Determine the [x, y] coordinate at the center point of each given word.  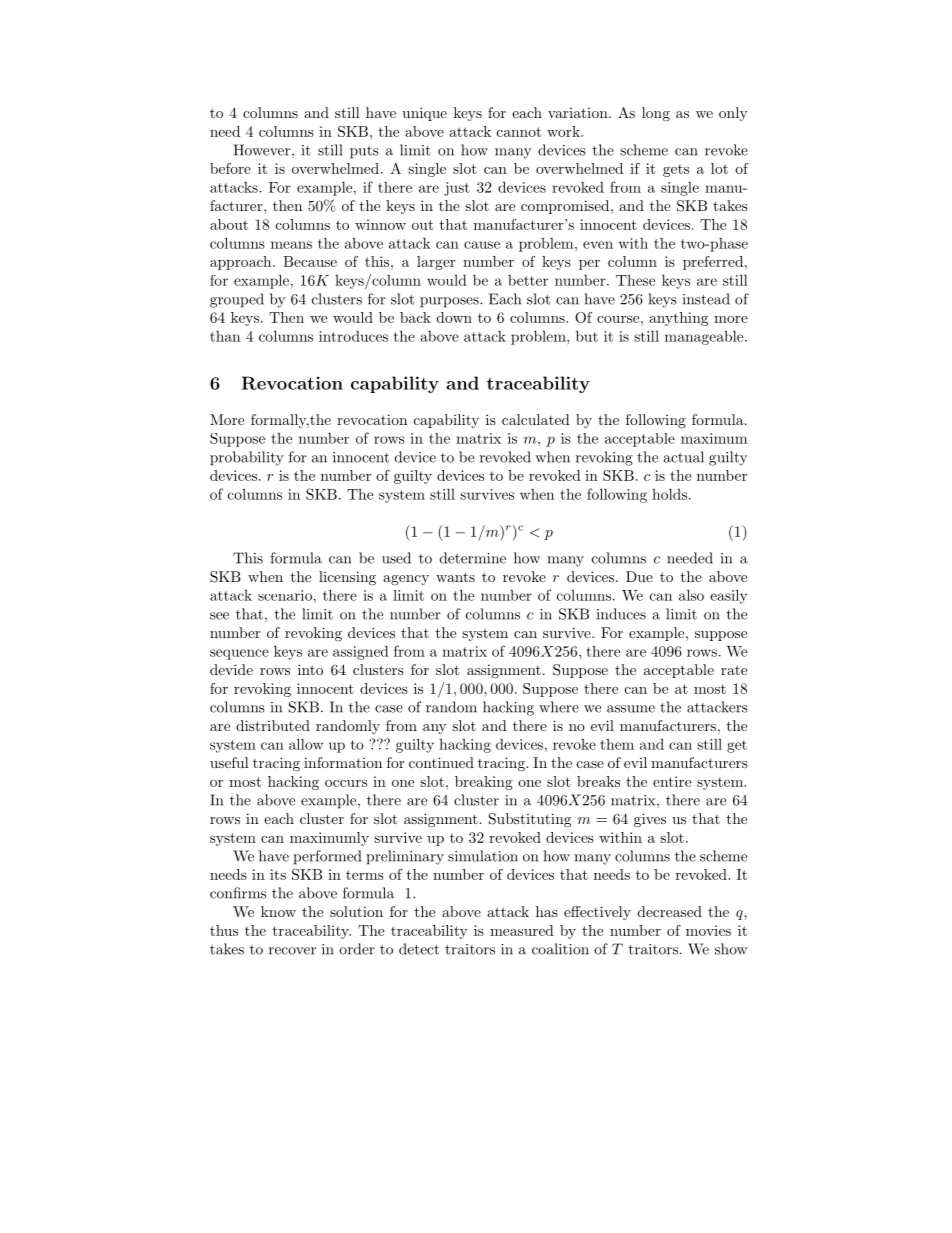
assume [631, 709]
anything [678, 319]
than [225, 336]
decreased [670, 911]
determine [473, 558]
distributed [273, 725]
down [454, 317]
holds [671, 494]
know [278, 911]
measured [522, 930]
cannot [519, 132]
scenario [285, 595]
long [656, 114]
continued [441, 762]
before [230, 168]
